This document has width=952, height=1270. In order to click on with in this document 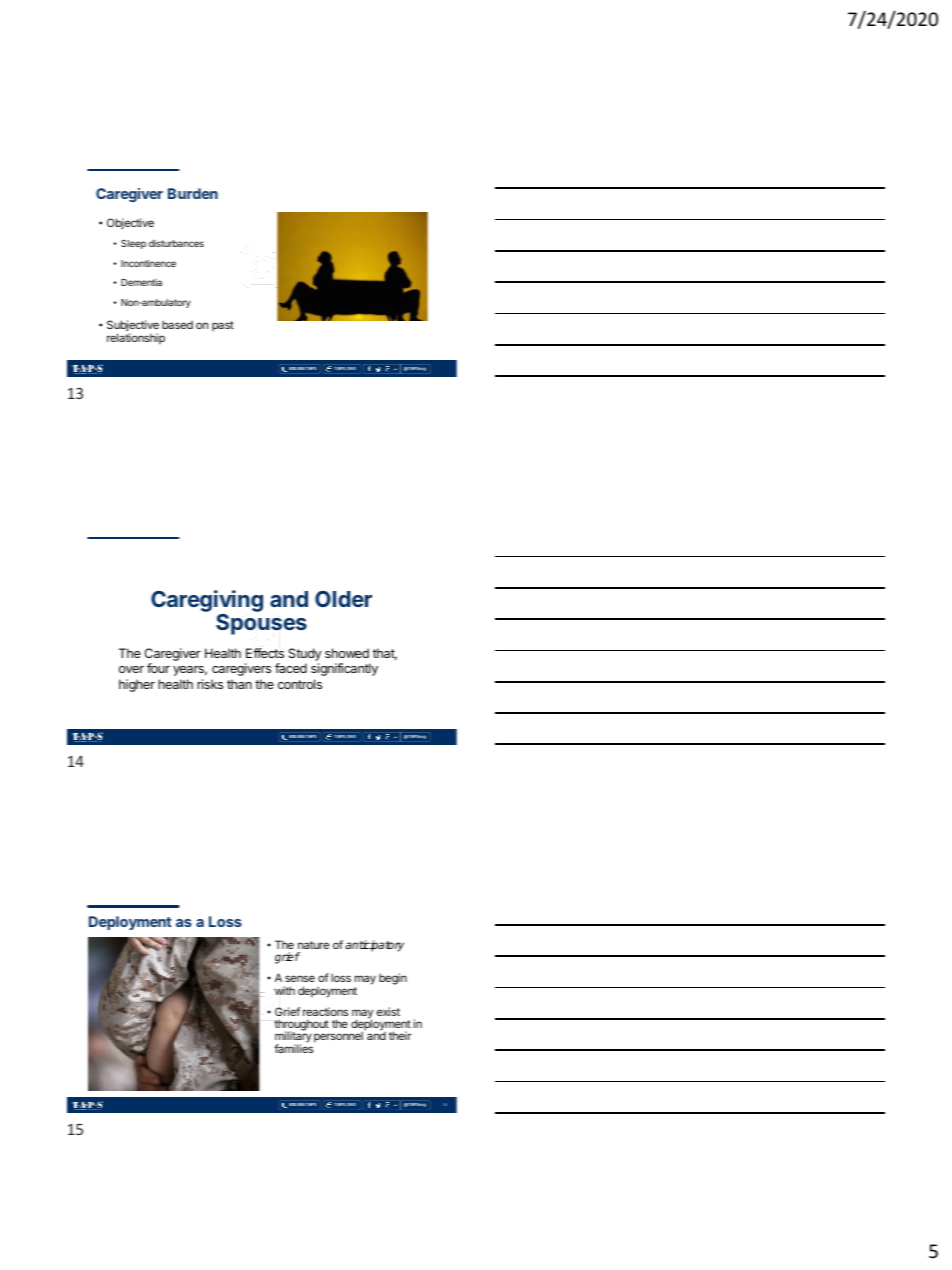, I will do `click(284, 990)`.
